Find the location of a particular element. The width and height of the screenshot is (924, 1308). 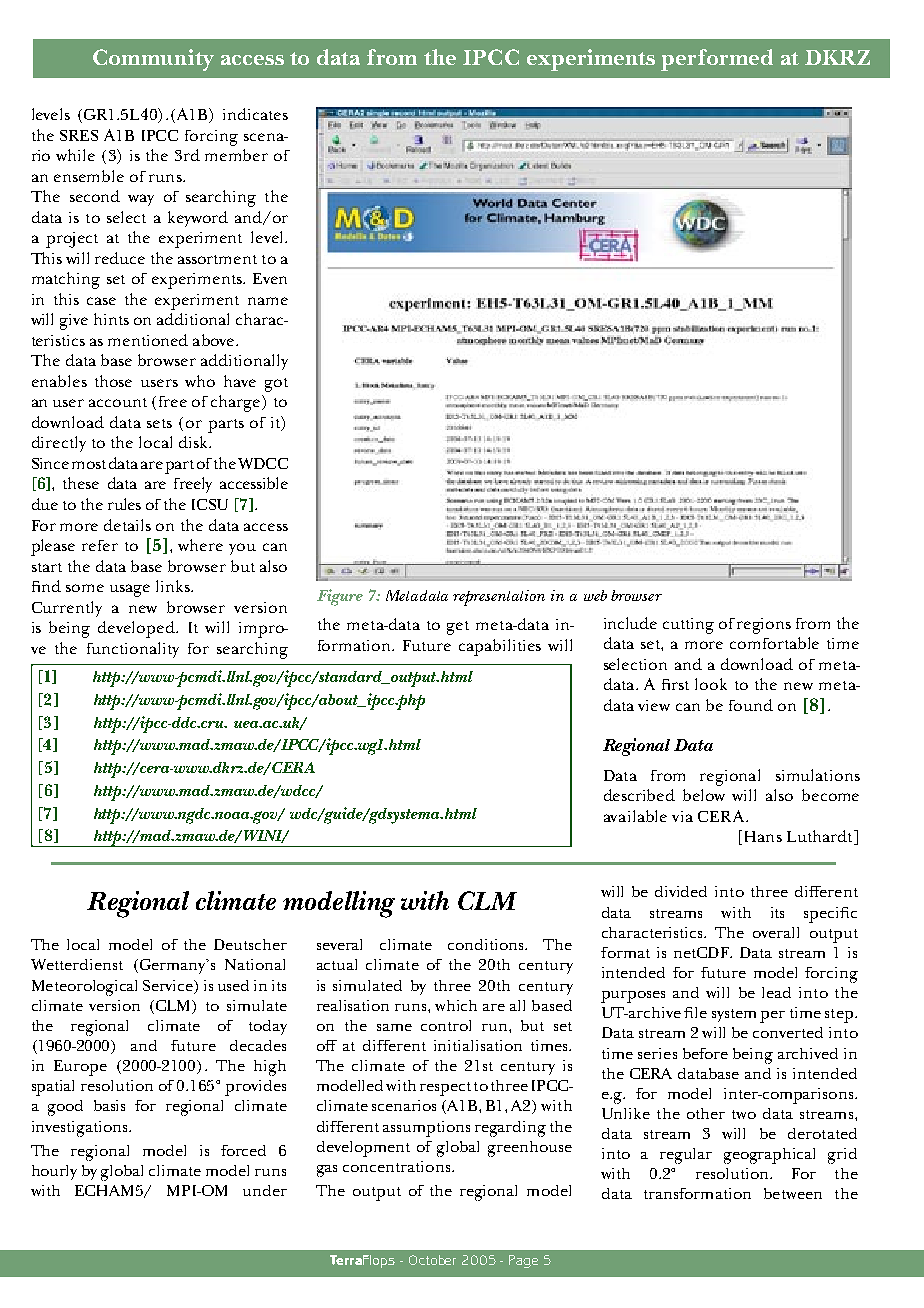

below is located at coordinates (704, 795).
